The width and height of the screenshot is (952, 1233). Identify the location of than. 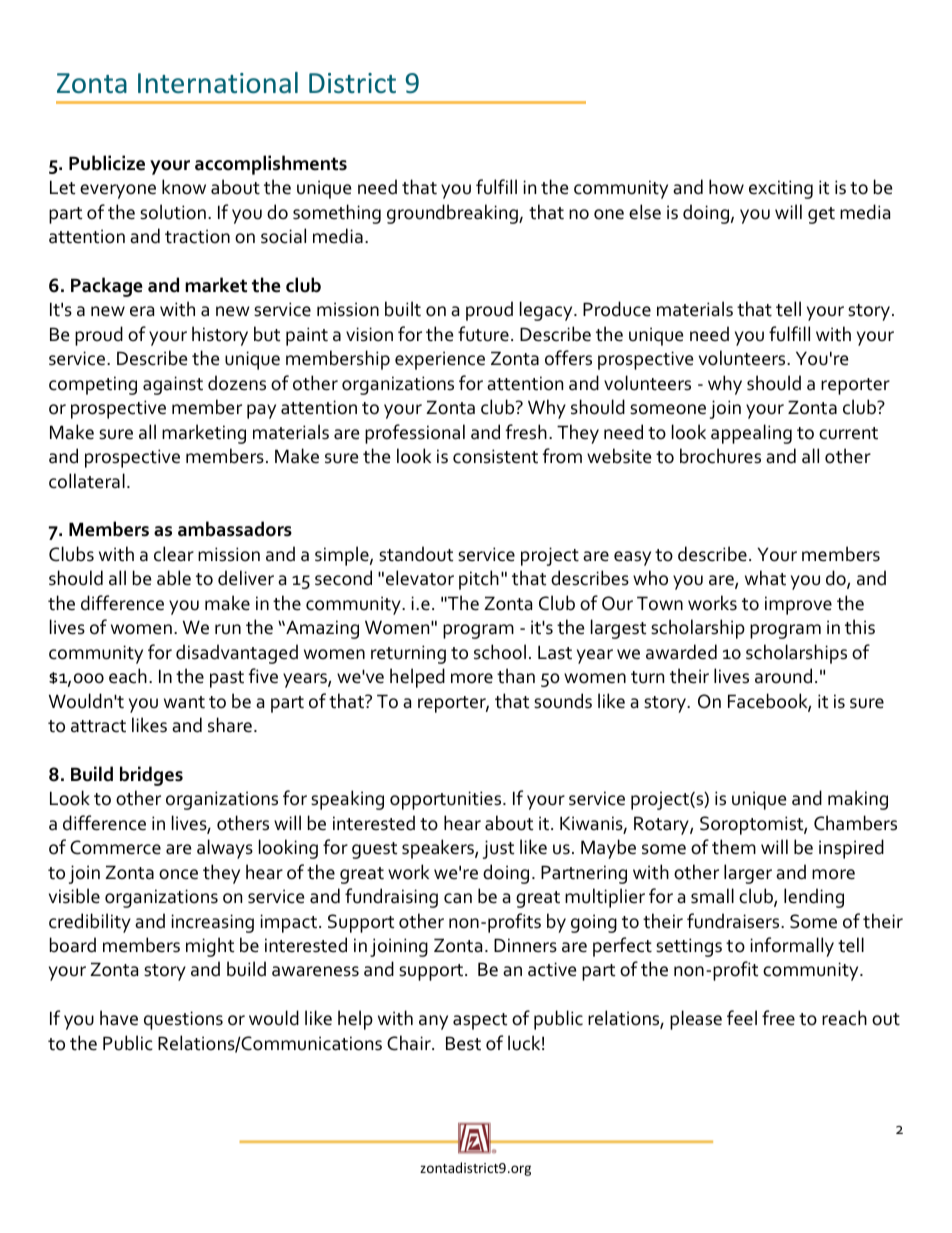
(516, 676).
